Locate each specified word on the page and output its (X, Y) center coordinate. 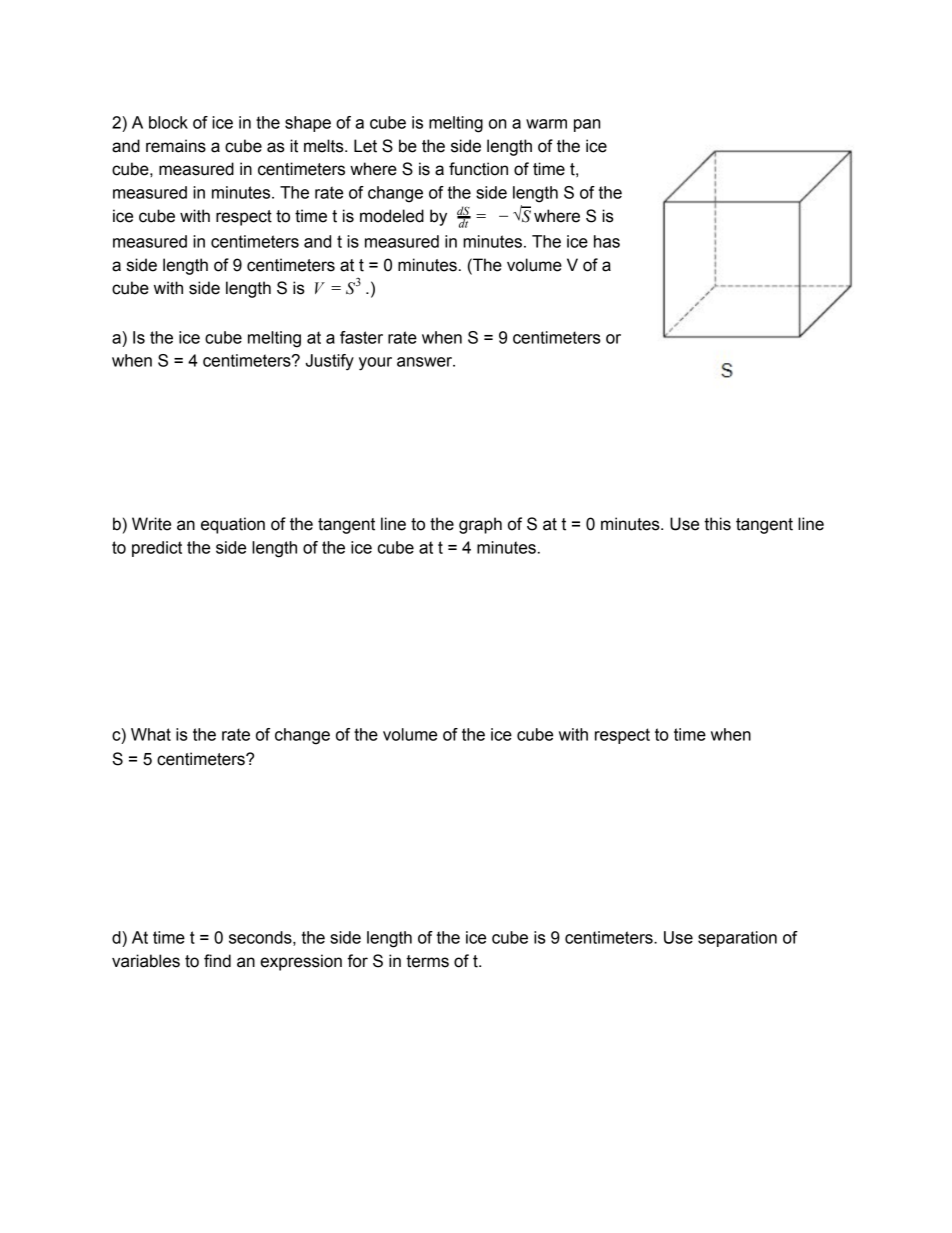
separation (737, 939)
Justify (330, 362)
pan (587, 125)
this (717, 524)
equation (233, 525)
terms (427, 961)
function (478, 169)
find (217, 961)
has (607, 241)
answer (425, 362)
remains (176, 146)
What (151, 734)
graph (480, 525)
